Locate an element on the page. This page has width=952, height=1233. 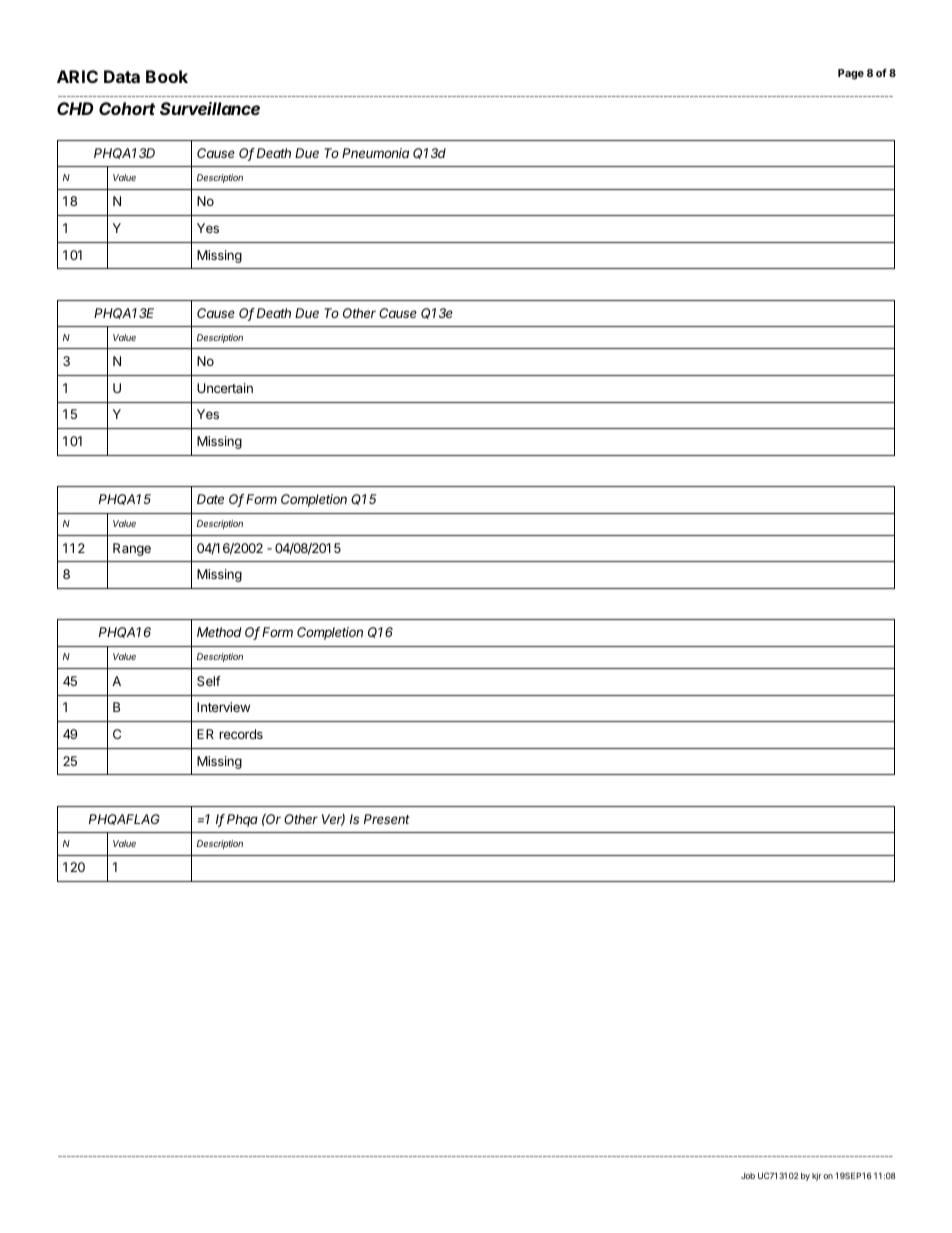
Interview is located at coordinates (223, 707).
